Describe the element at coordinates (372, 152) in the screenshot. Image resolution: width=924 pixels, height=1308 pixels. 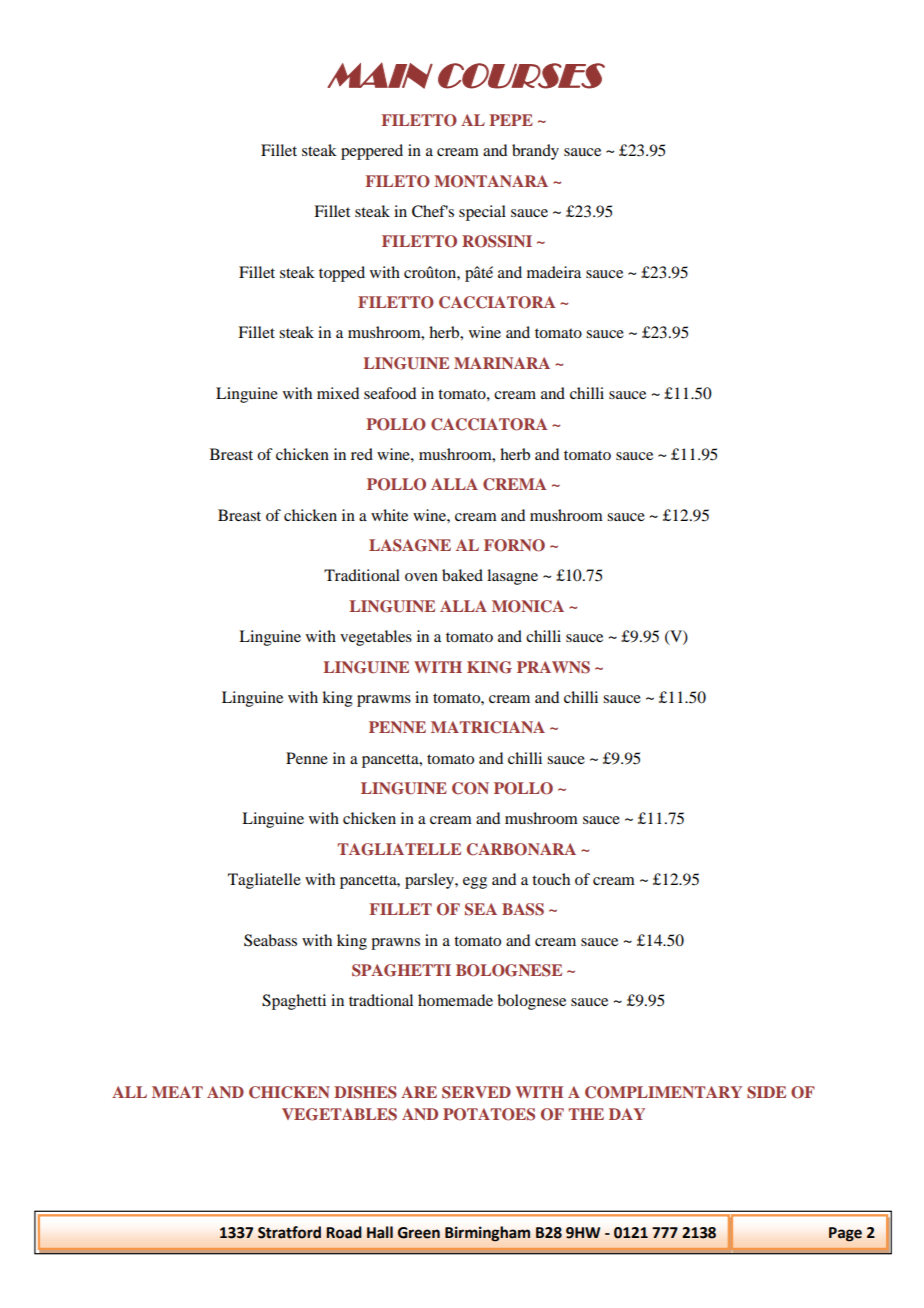
I see `peppered` at that location.
